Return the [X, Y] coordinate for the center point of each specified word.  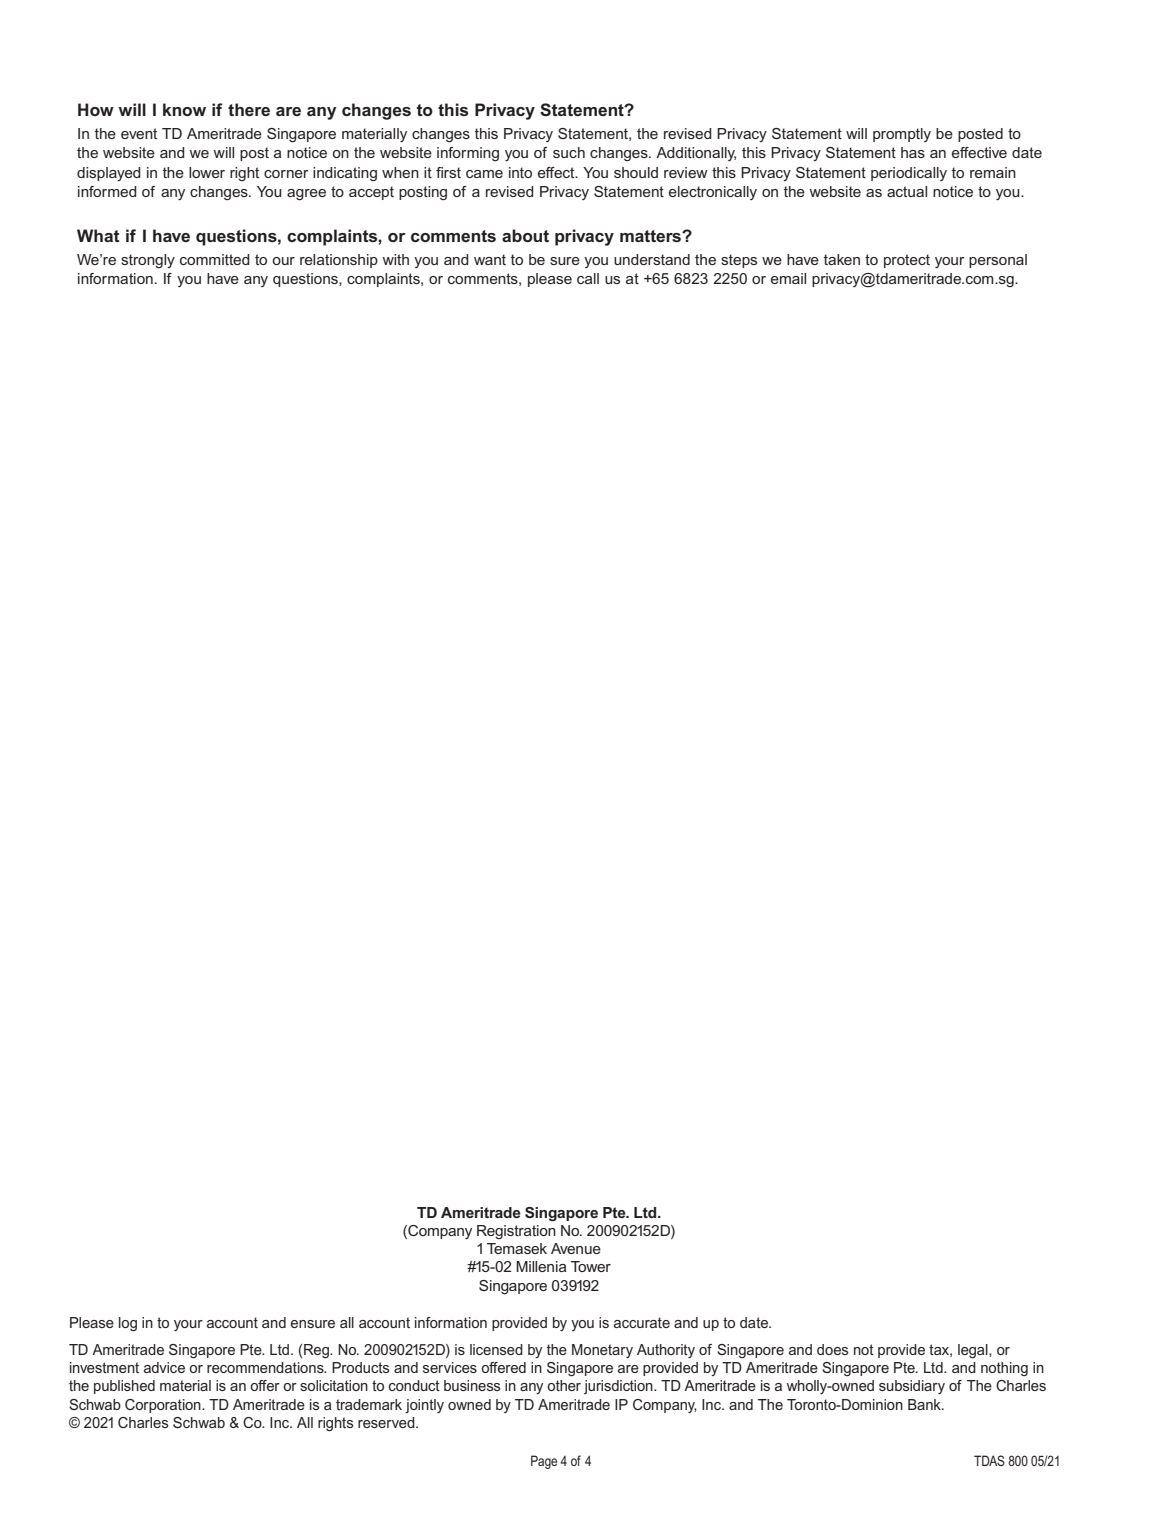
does [833, 1349]
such [569, 152]
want [490, 259]
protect [907, 261]
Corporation [164, 1406]
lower [207, 172]
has [913, 152]
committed [215, 259]
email [788, 278]
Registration [516, 1232]
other [564, 1385]
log [128, 1324]
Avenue [576, 1248]
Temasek [517, 1248]
